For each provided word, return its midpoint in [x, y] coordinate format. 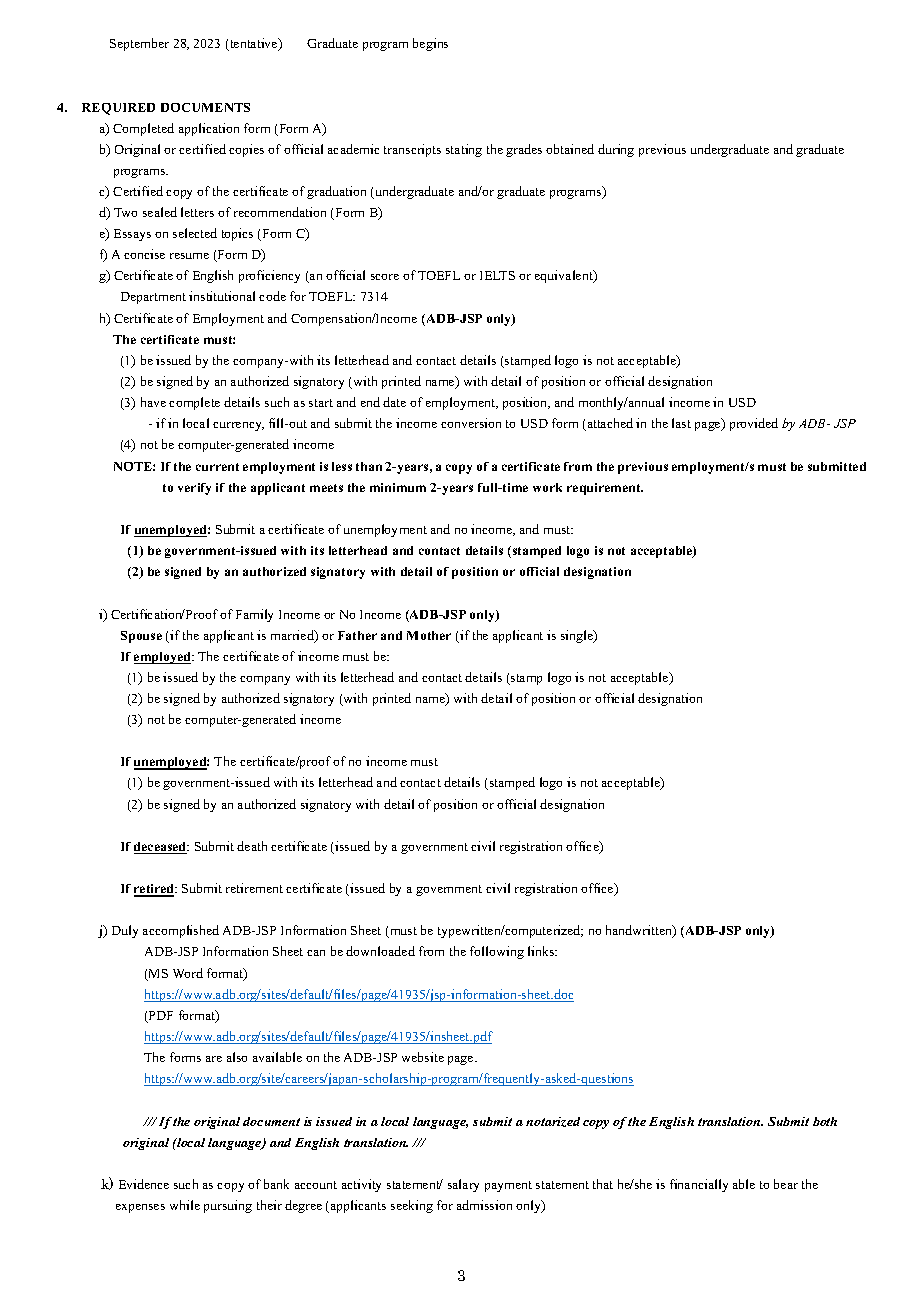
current [217, 467]
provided [754, 424]
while [185, 1205]
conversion [471, 423]
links [542, 951]
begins [430, 44]
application [209, 129]
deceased [161, 848]
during [616, 150]
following [497, 952]
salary [463, 1185]
